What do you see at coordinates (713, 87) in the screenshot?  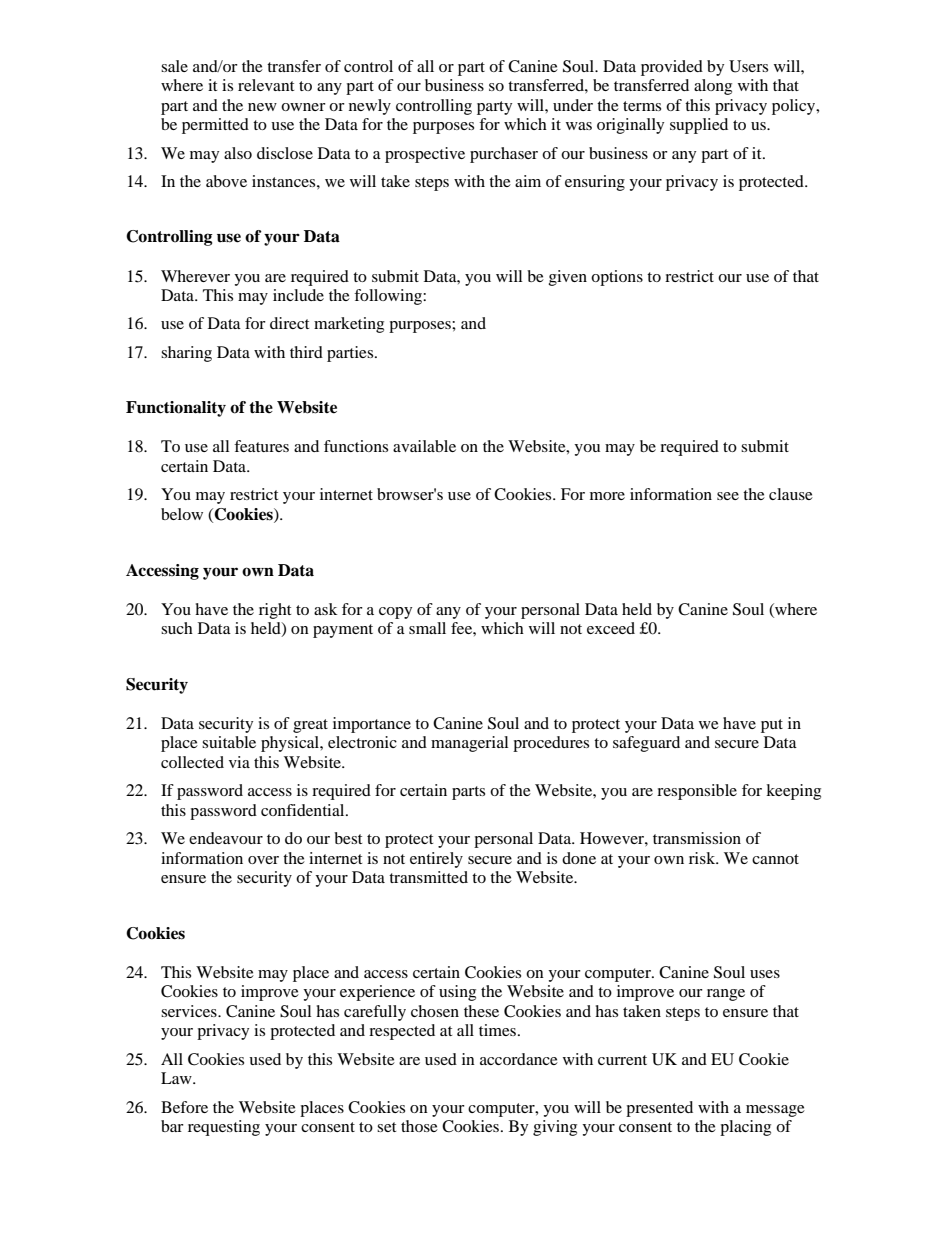 I see `along` at bounding box center [713, 87].
